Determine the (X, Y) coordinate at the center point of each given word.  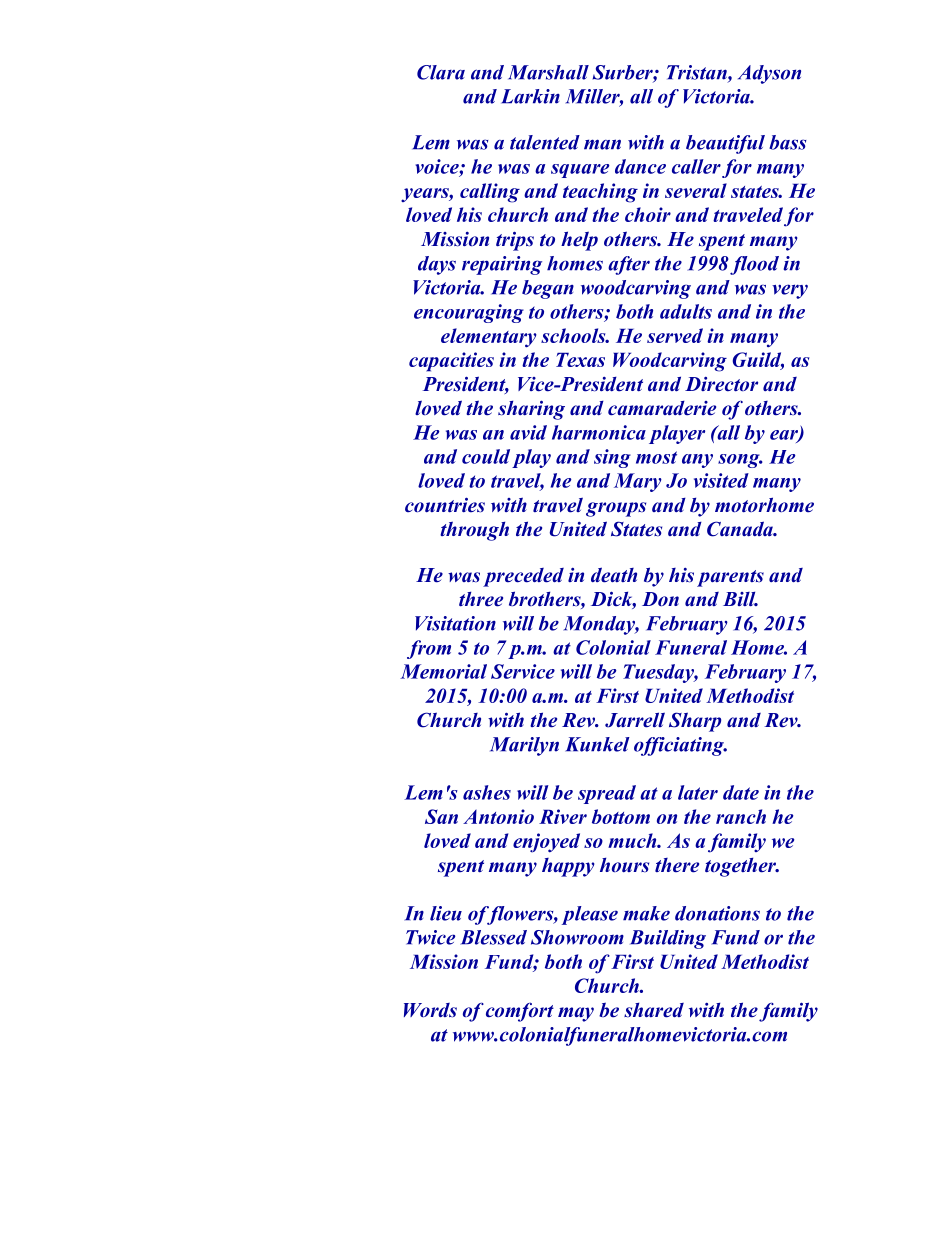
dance (640, 166)
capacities (451, 362)
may (576, 1014)
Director (721, 384)
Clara (441, 72)
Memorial (443, 671)
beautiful (725, 144)
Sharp (695, 722)
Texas (580, 360)
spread (607, 794)
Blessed (493, 937)
